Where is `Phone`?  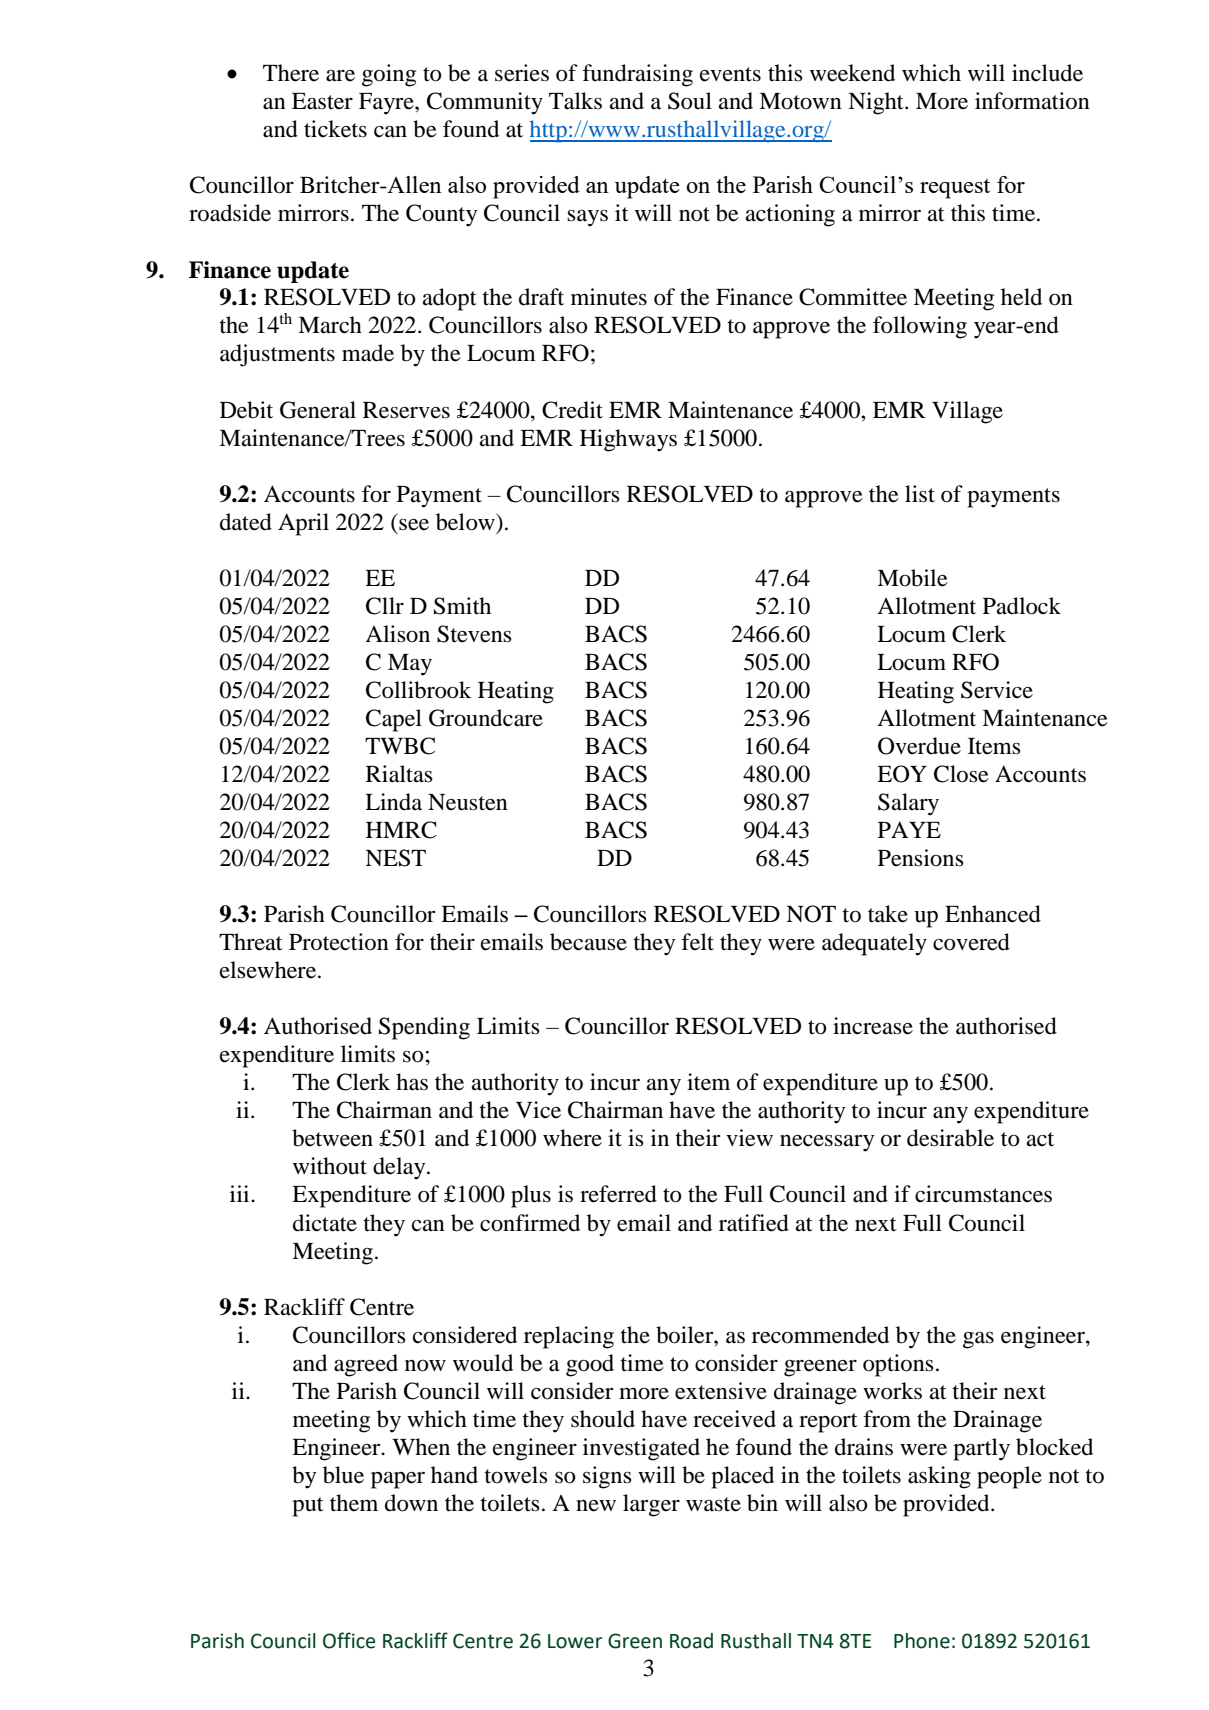
Phone is located at coordinates (922, 1641).
